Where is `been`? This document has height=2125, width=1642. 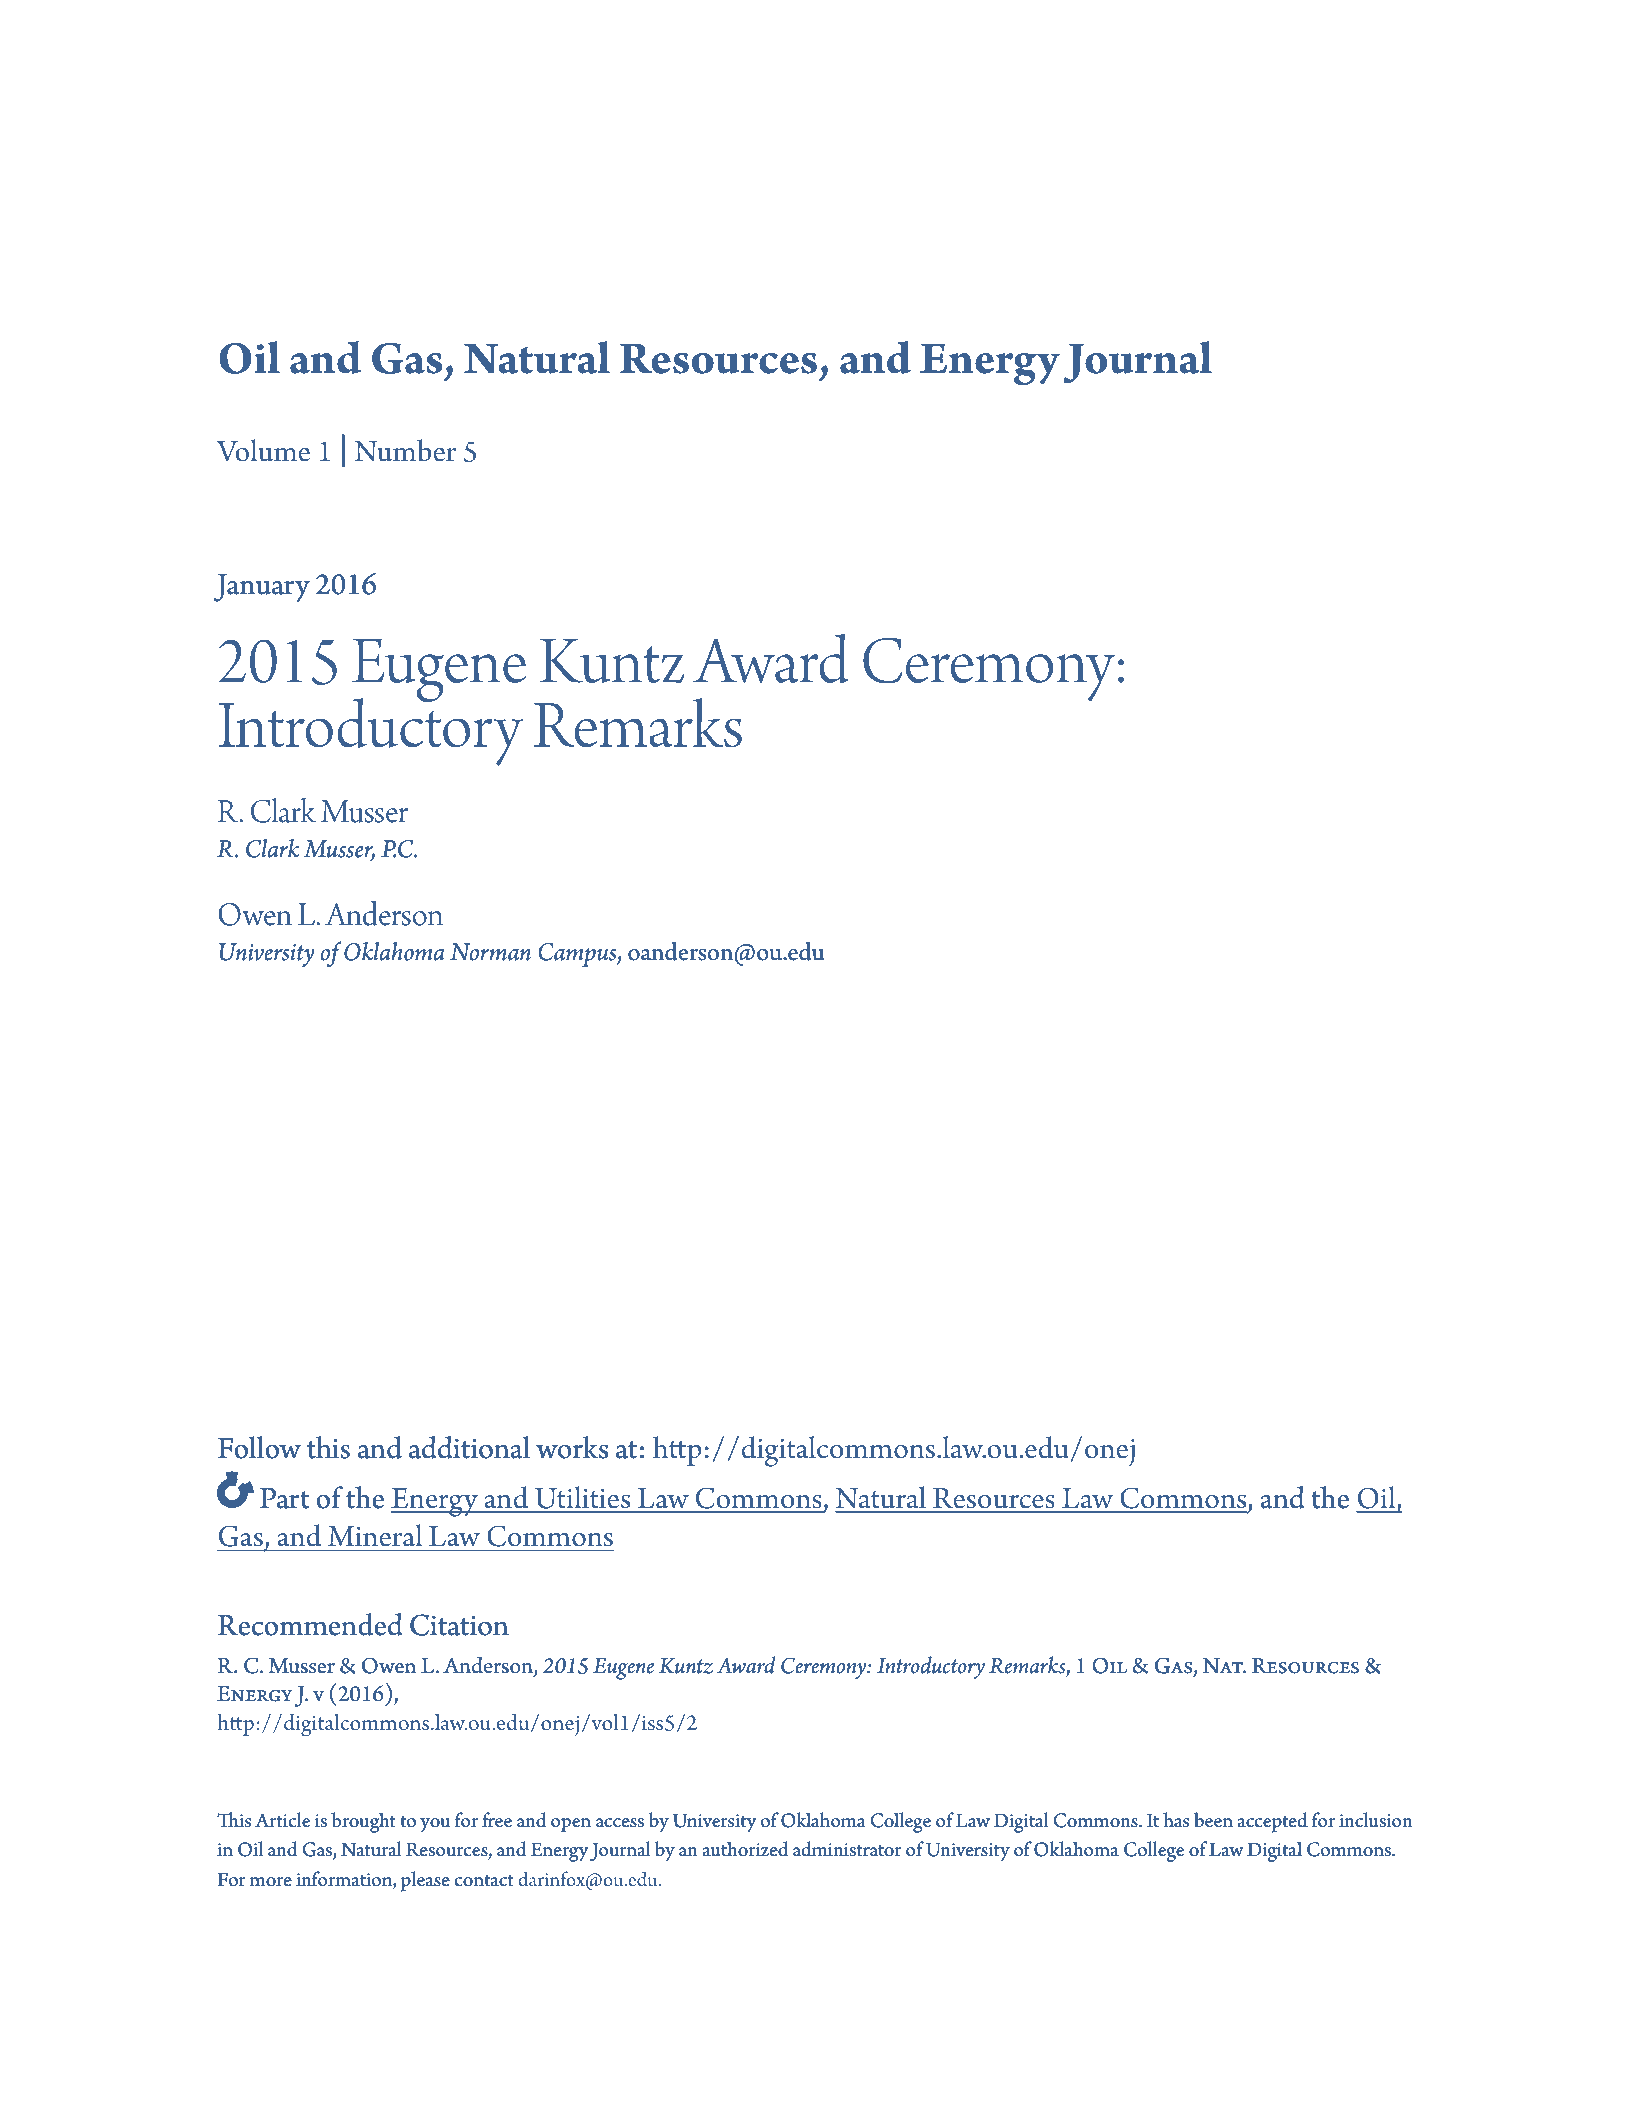 been is located at coordinates (1213, 1820).
